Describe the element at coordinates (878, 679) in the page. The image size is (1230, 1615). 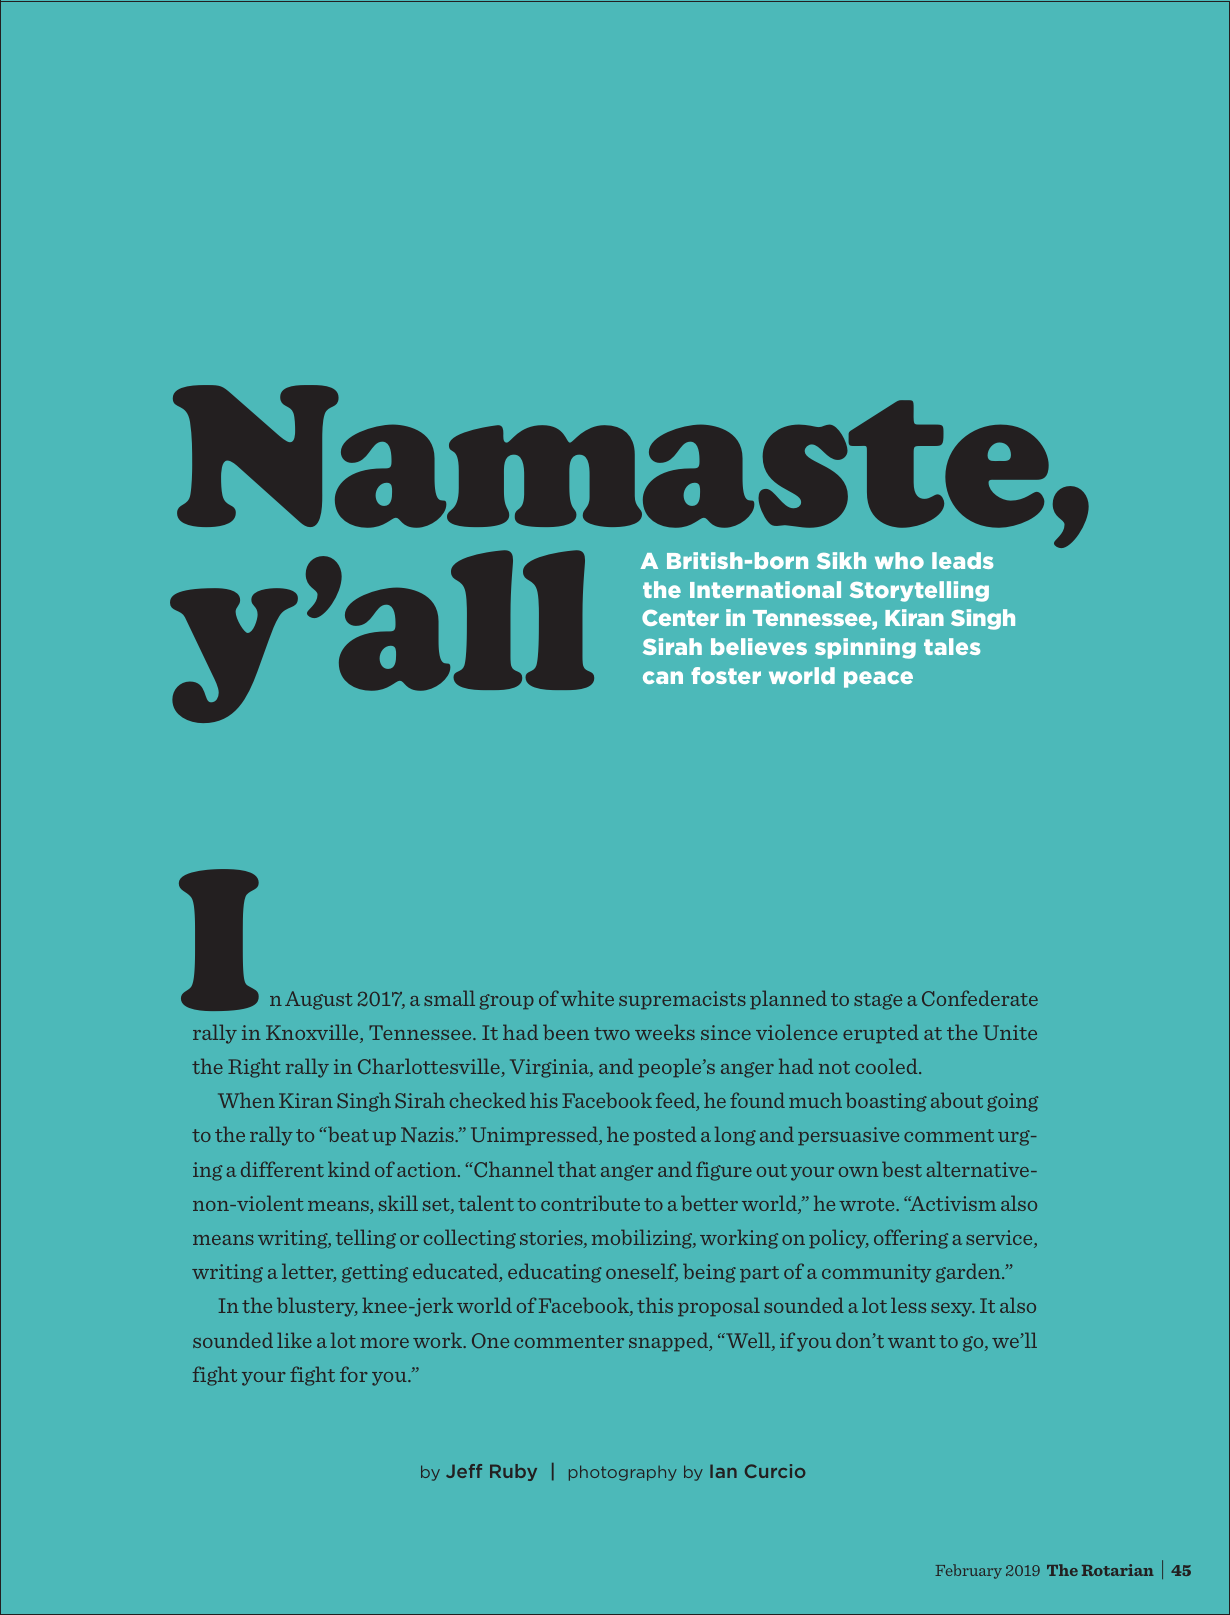
I see `peace` at that location.
